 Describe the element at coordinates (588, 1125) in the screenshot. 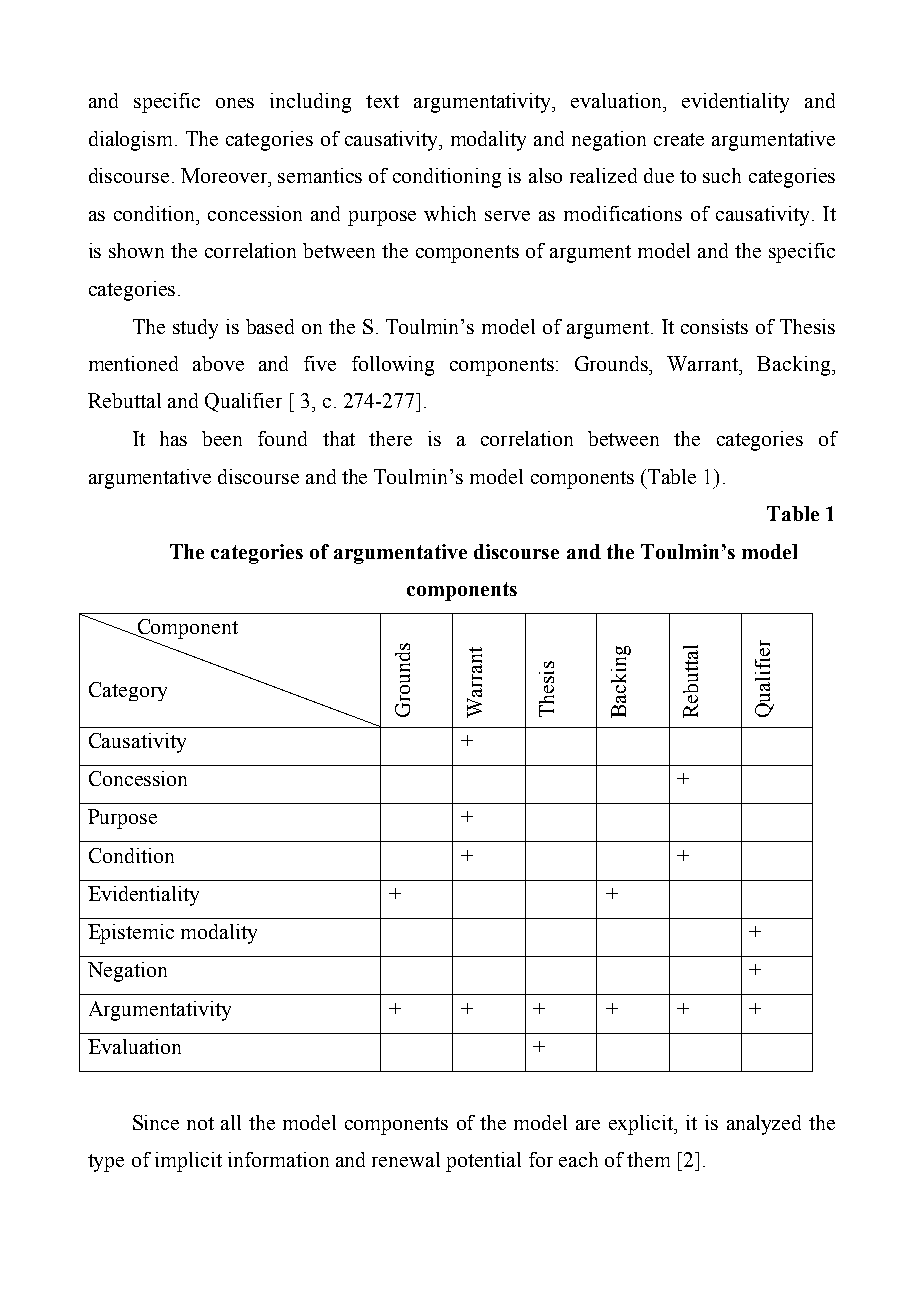

I see `are` at that location.
